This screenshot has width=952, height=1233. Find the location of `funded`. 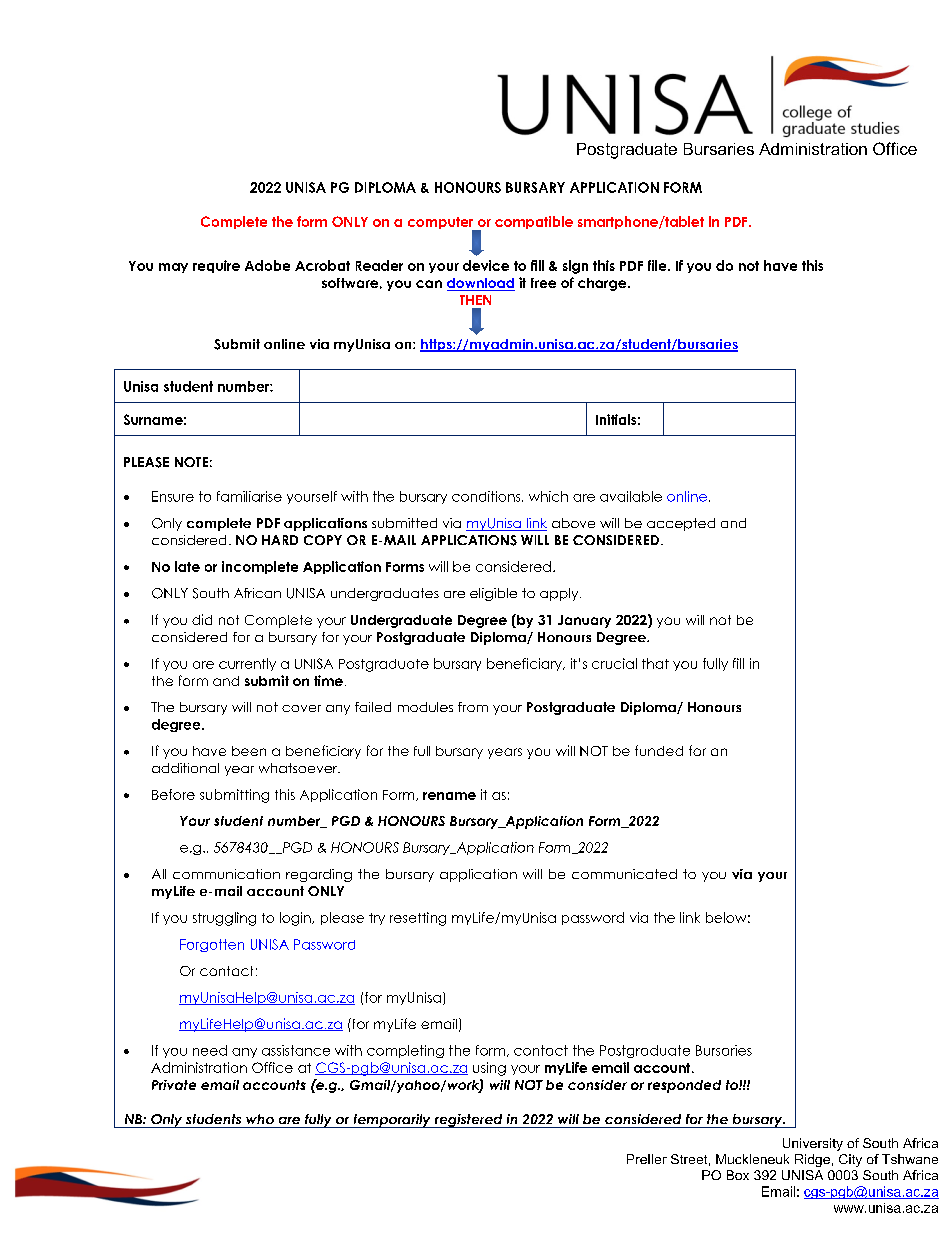

funded is located at coordinates (659, 750).
